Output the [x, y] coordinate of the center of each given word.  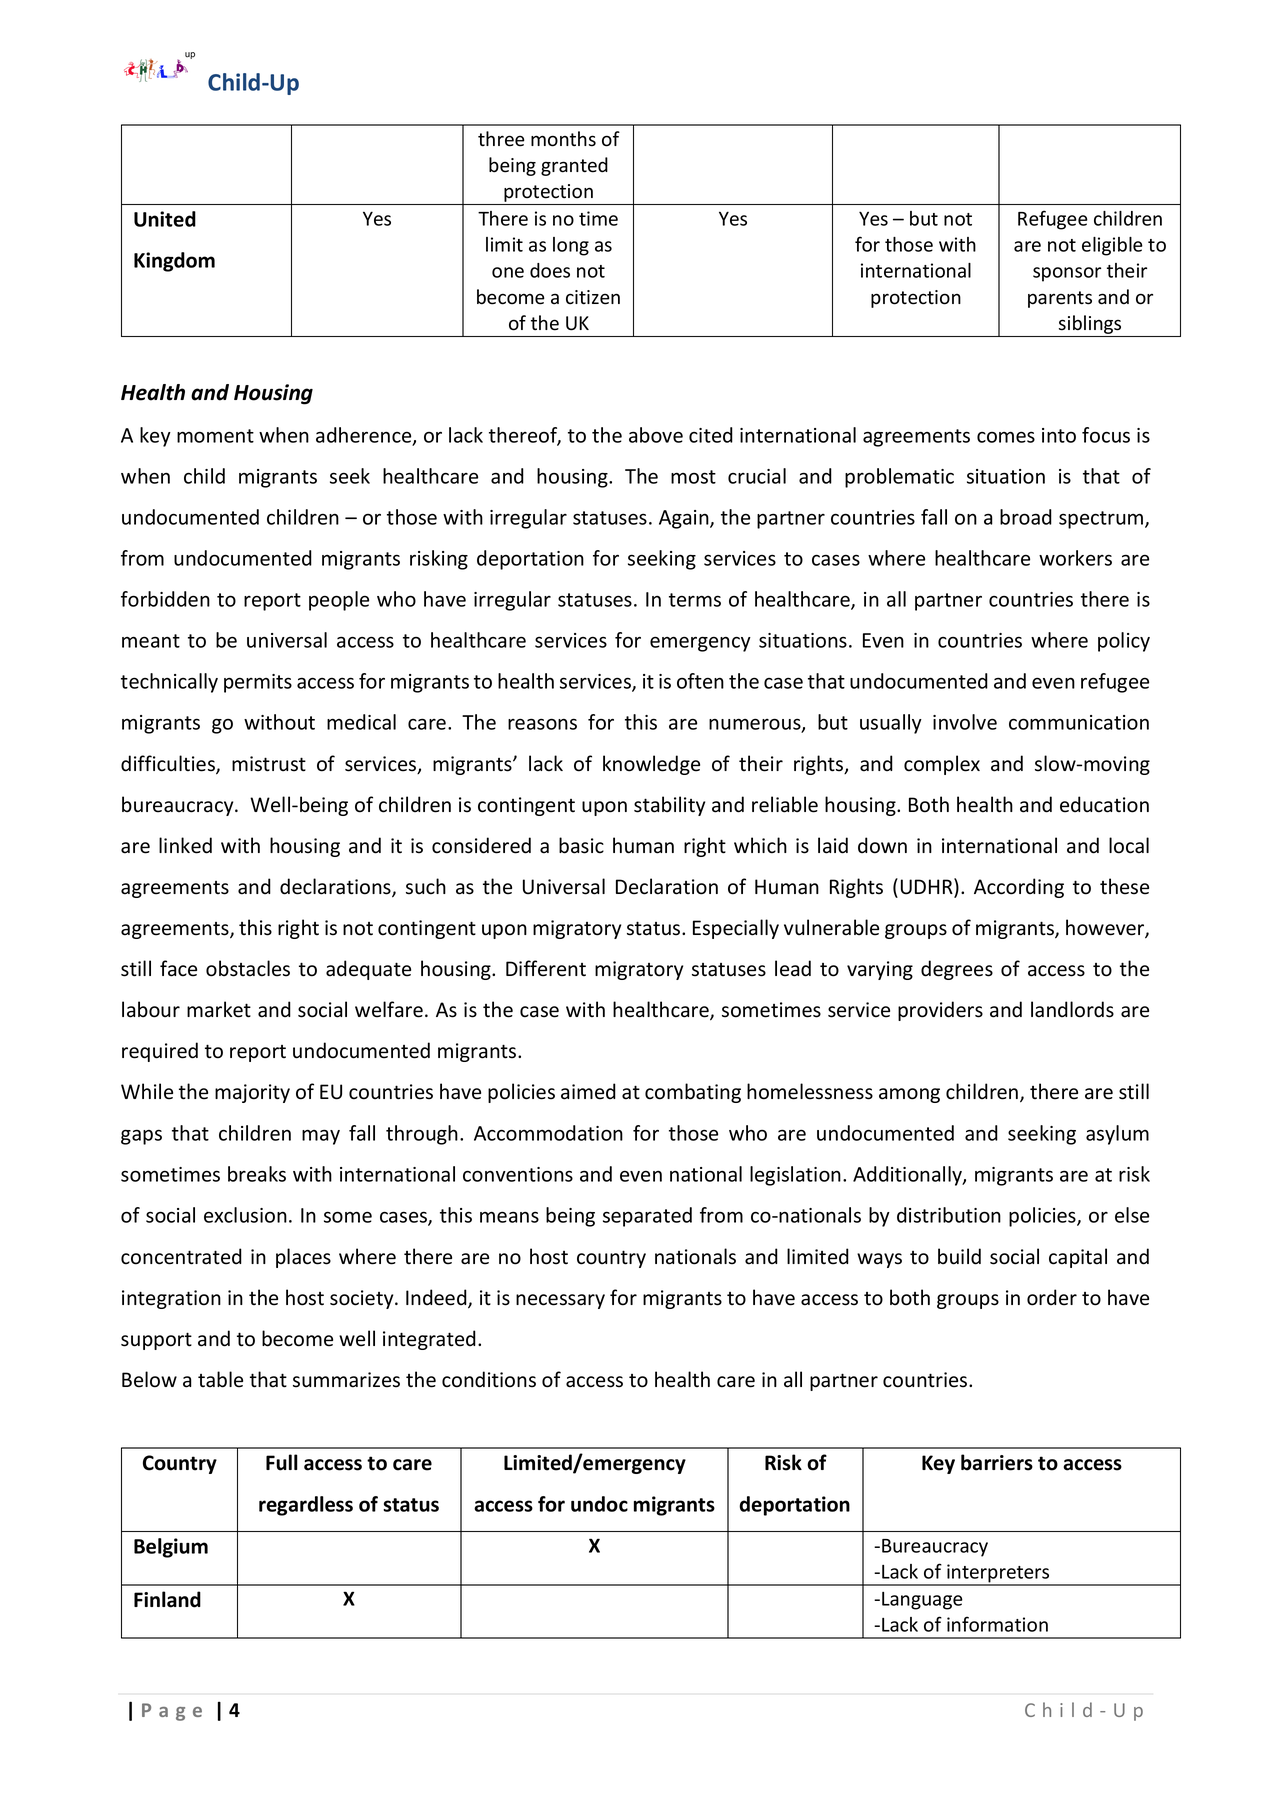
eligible [1112, 246]
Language [922, 1601]
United [165, 219]
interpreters [998, 1574]
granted [574, 166]
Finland [167, 1599]
